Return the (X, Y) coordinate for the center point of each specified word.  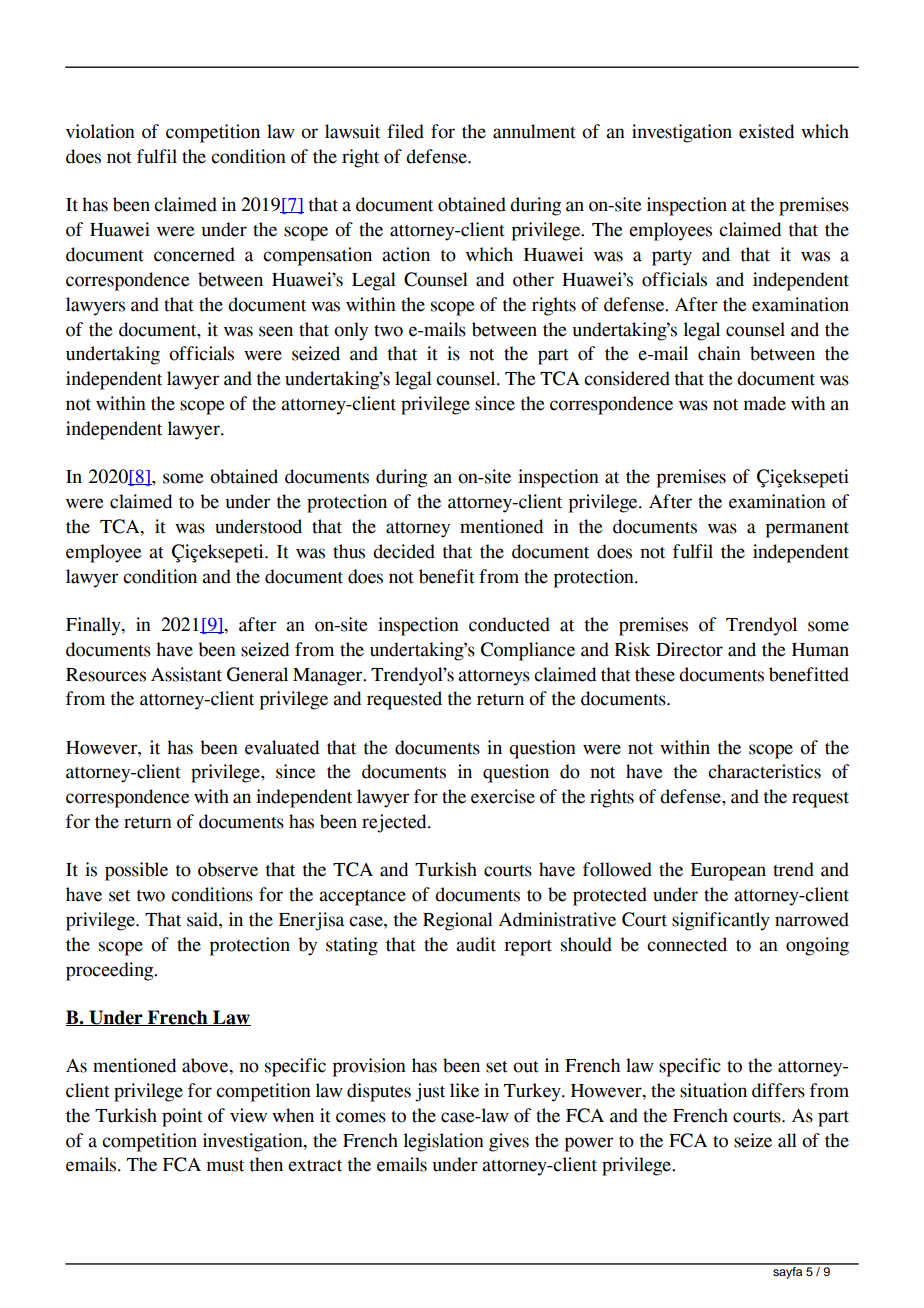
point (182, 1117)
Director (689, 649)
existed (766, 131)
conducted (509, 624)
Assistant (186, 674)
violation (100, 131)
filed (405, 131)
